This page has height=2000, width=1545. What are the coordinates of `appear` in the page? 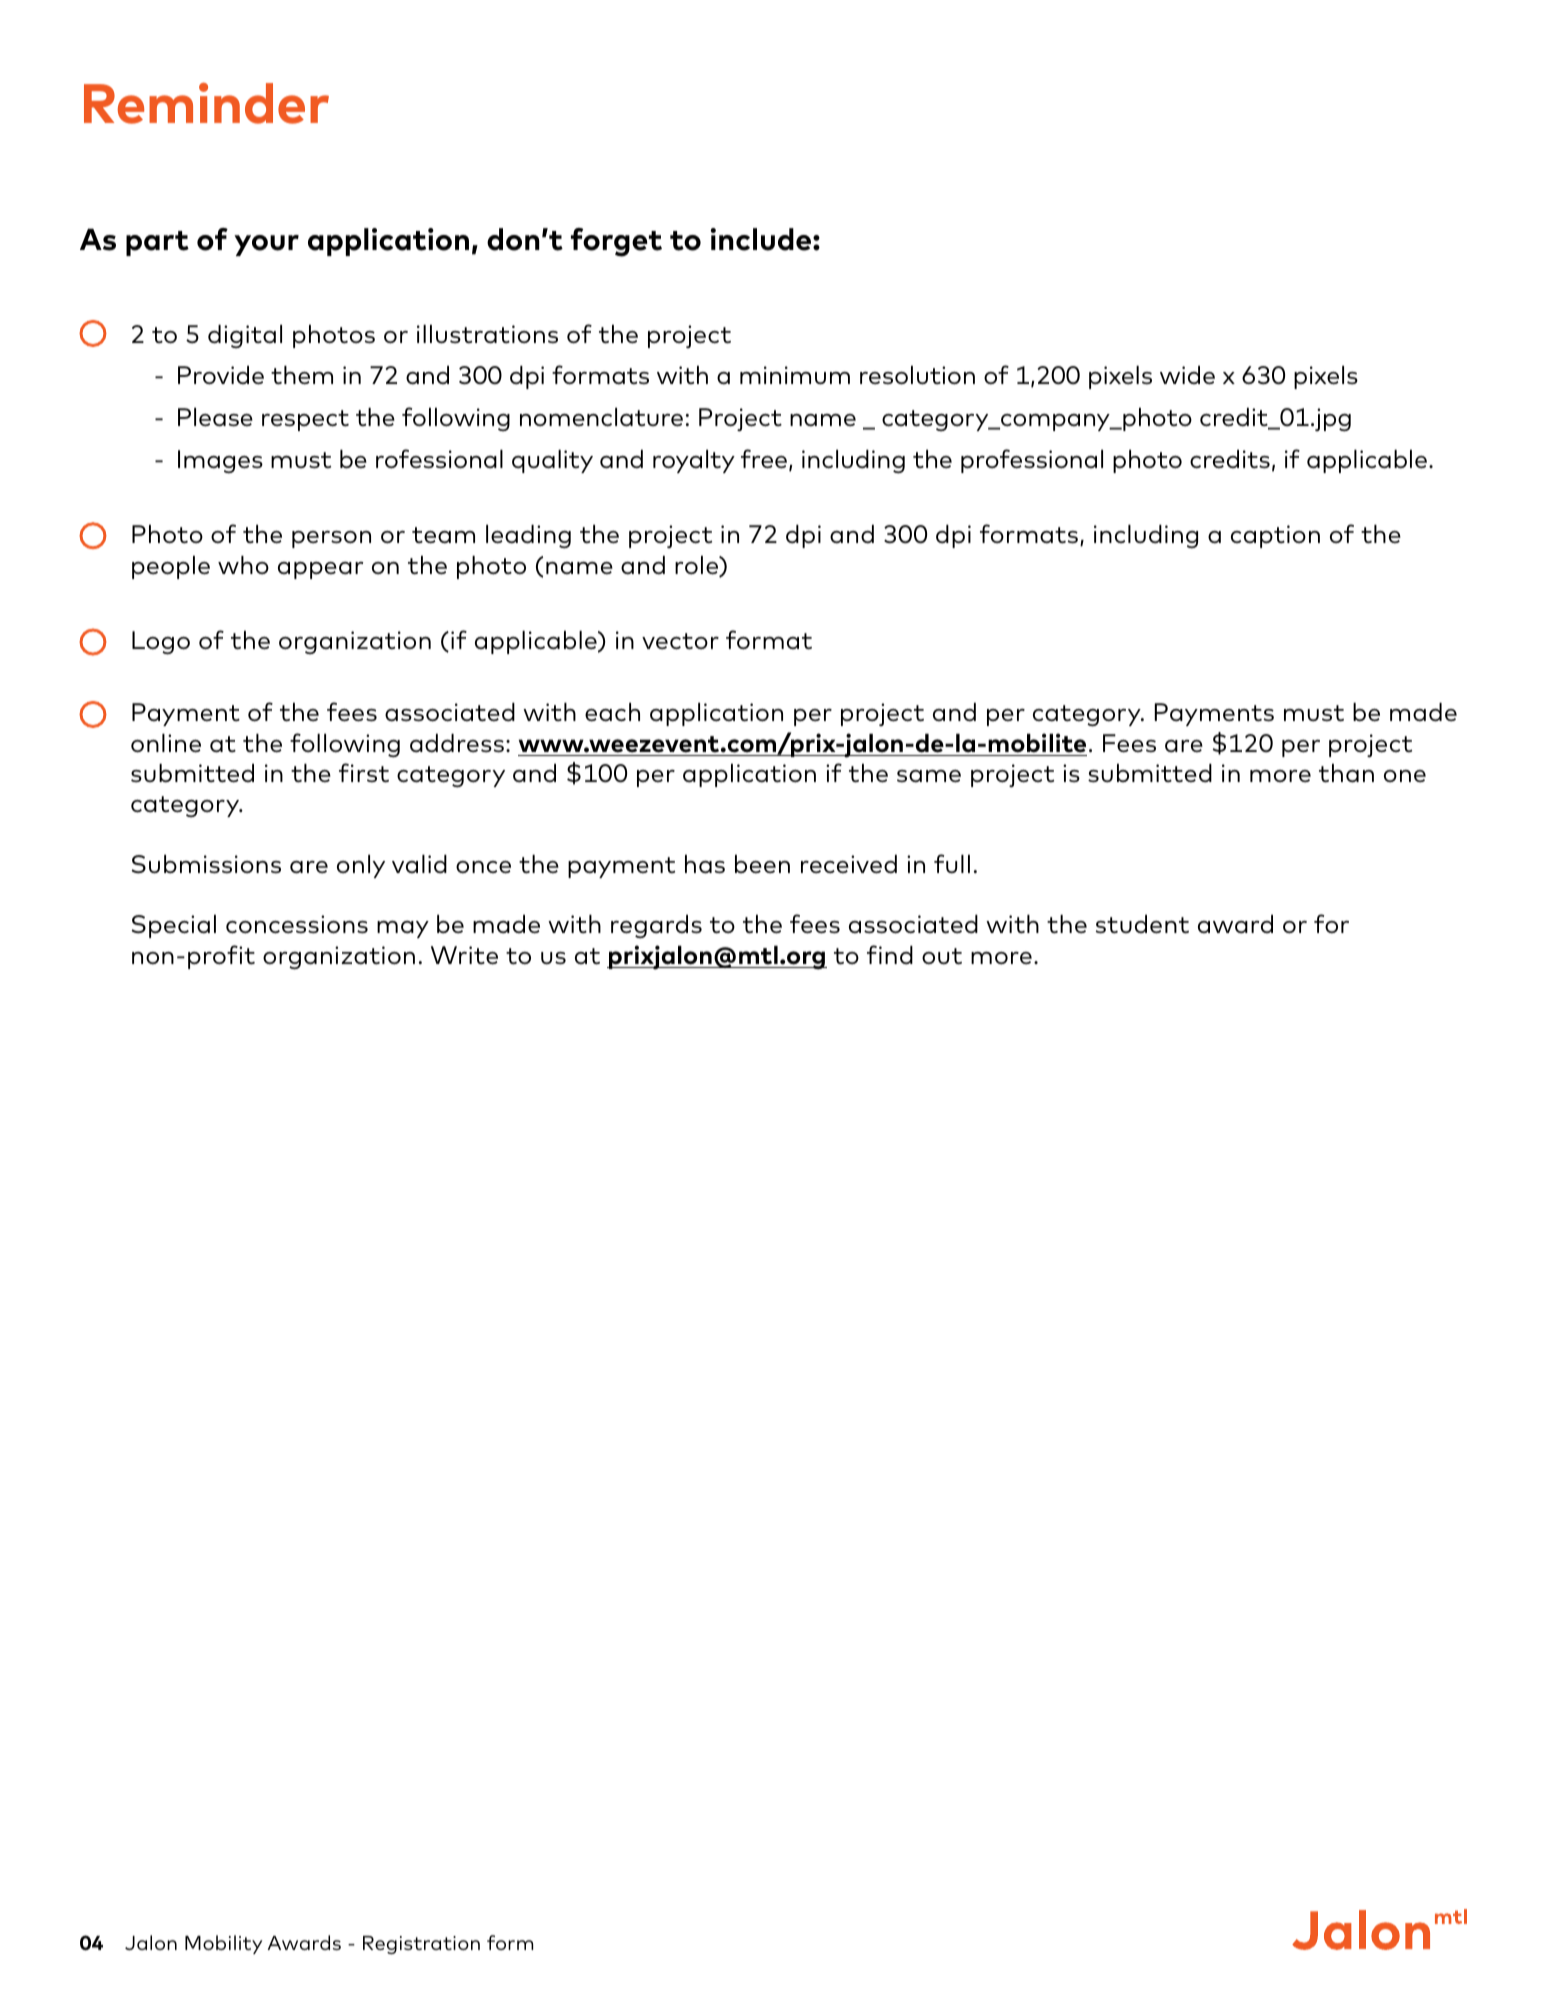 It's located at (320, 570).
